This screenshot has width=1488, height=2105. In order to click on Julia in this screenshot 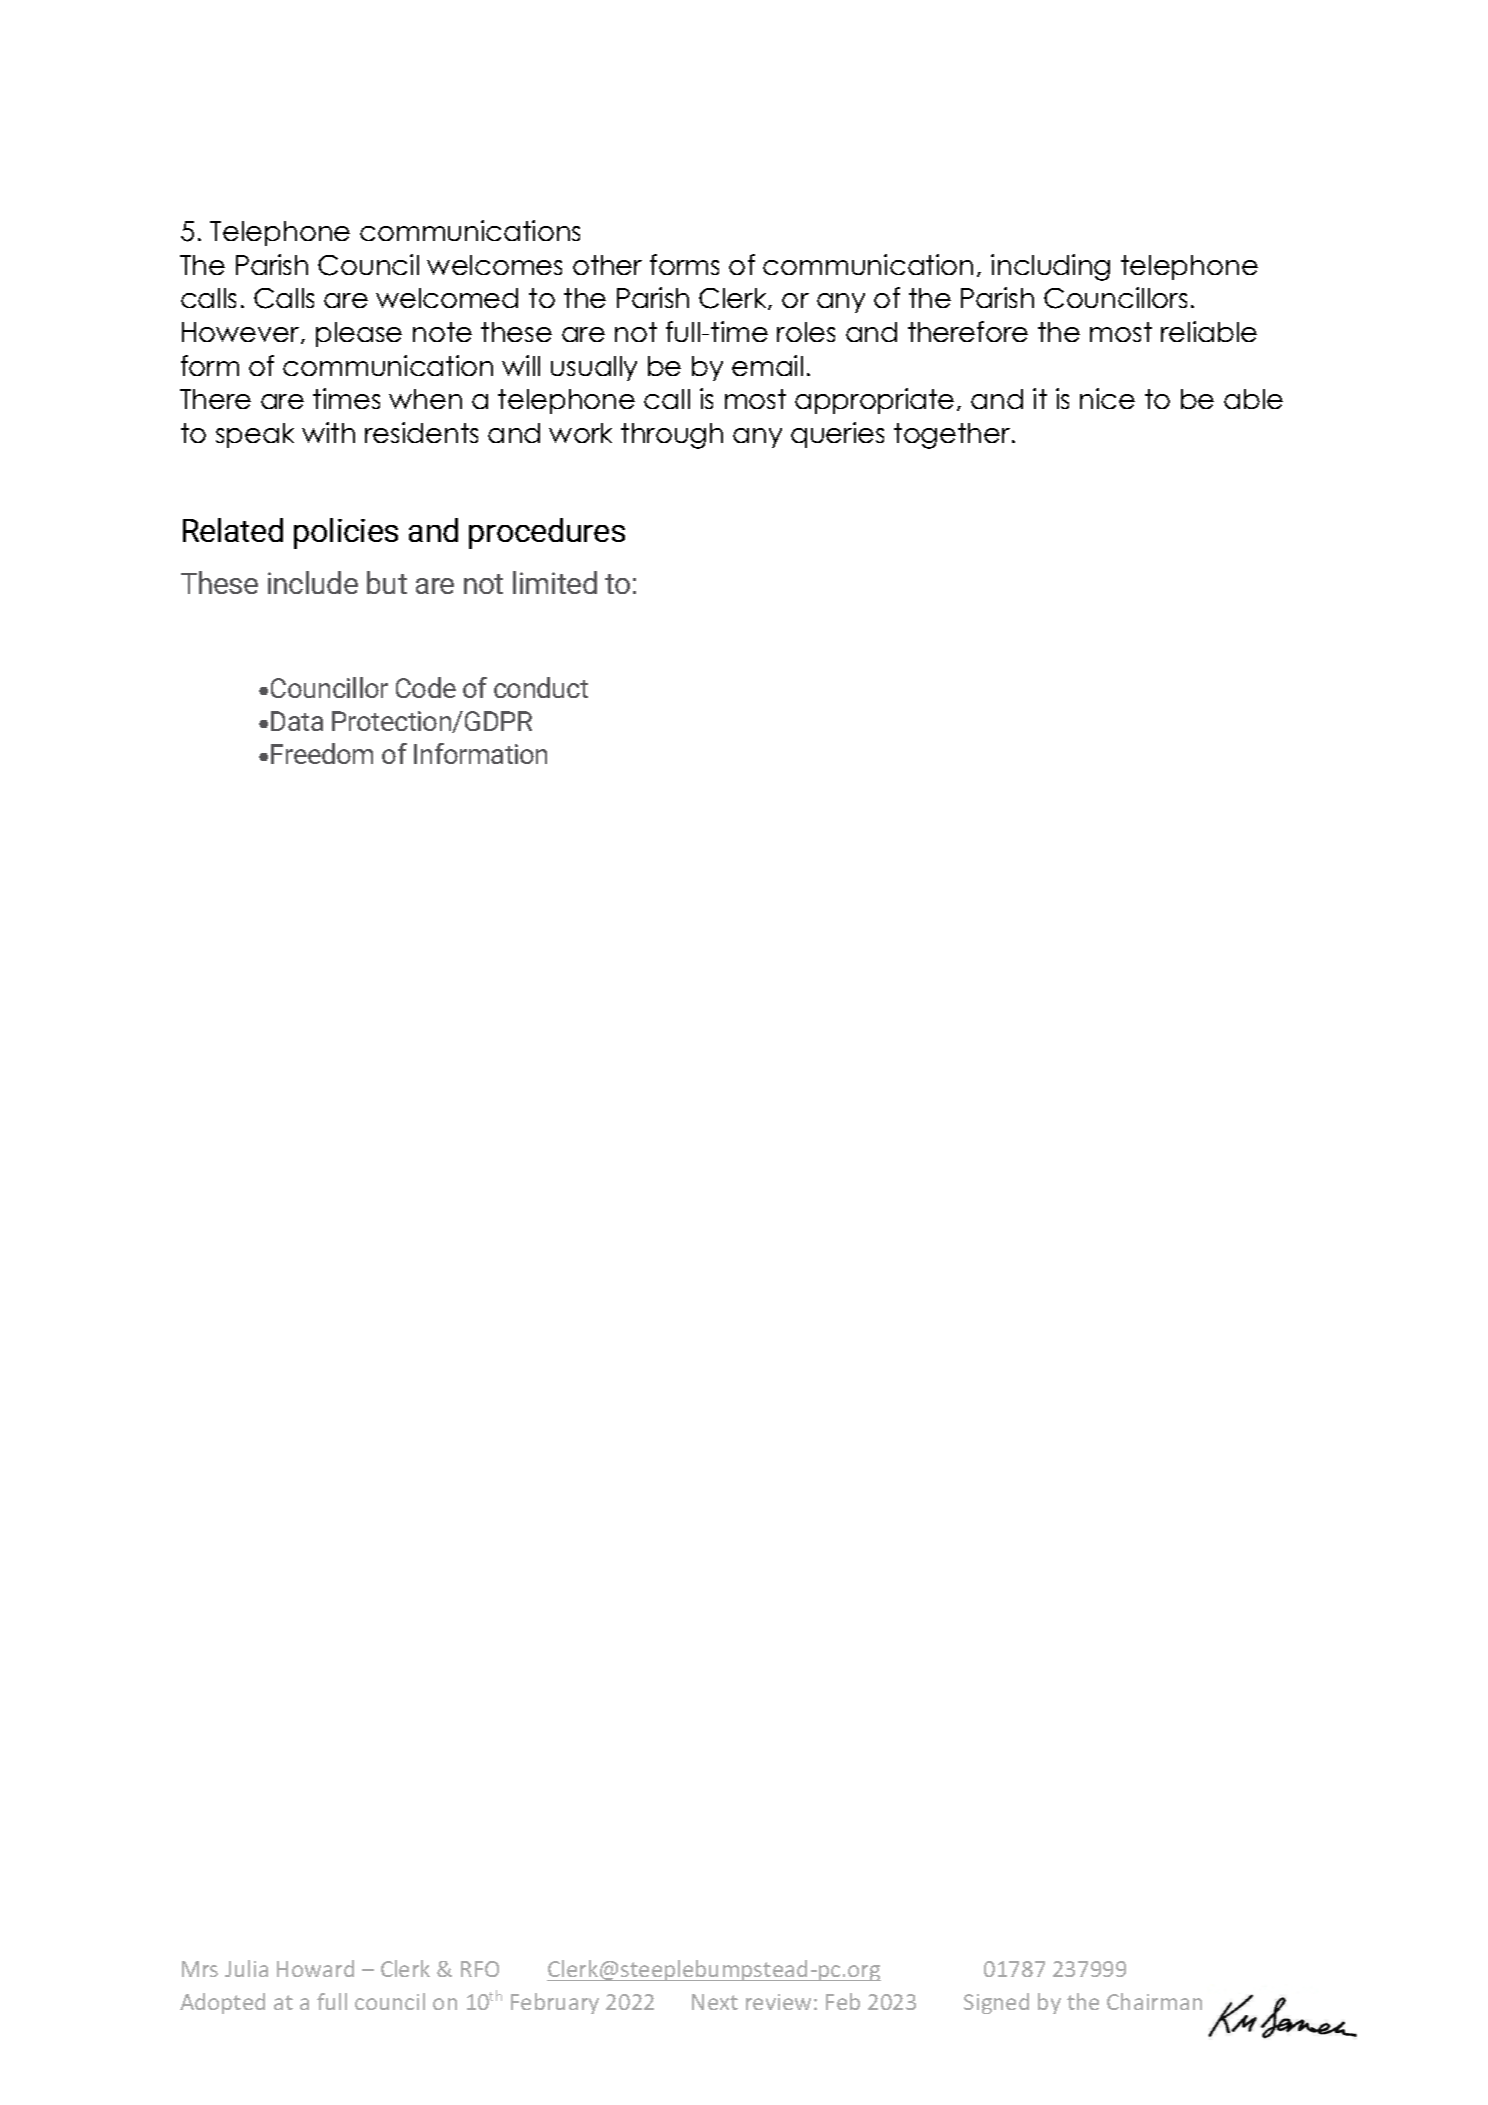, I will do `click(246, 1968)`.
